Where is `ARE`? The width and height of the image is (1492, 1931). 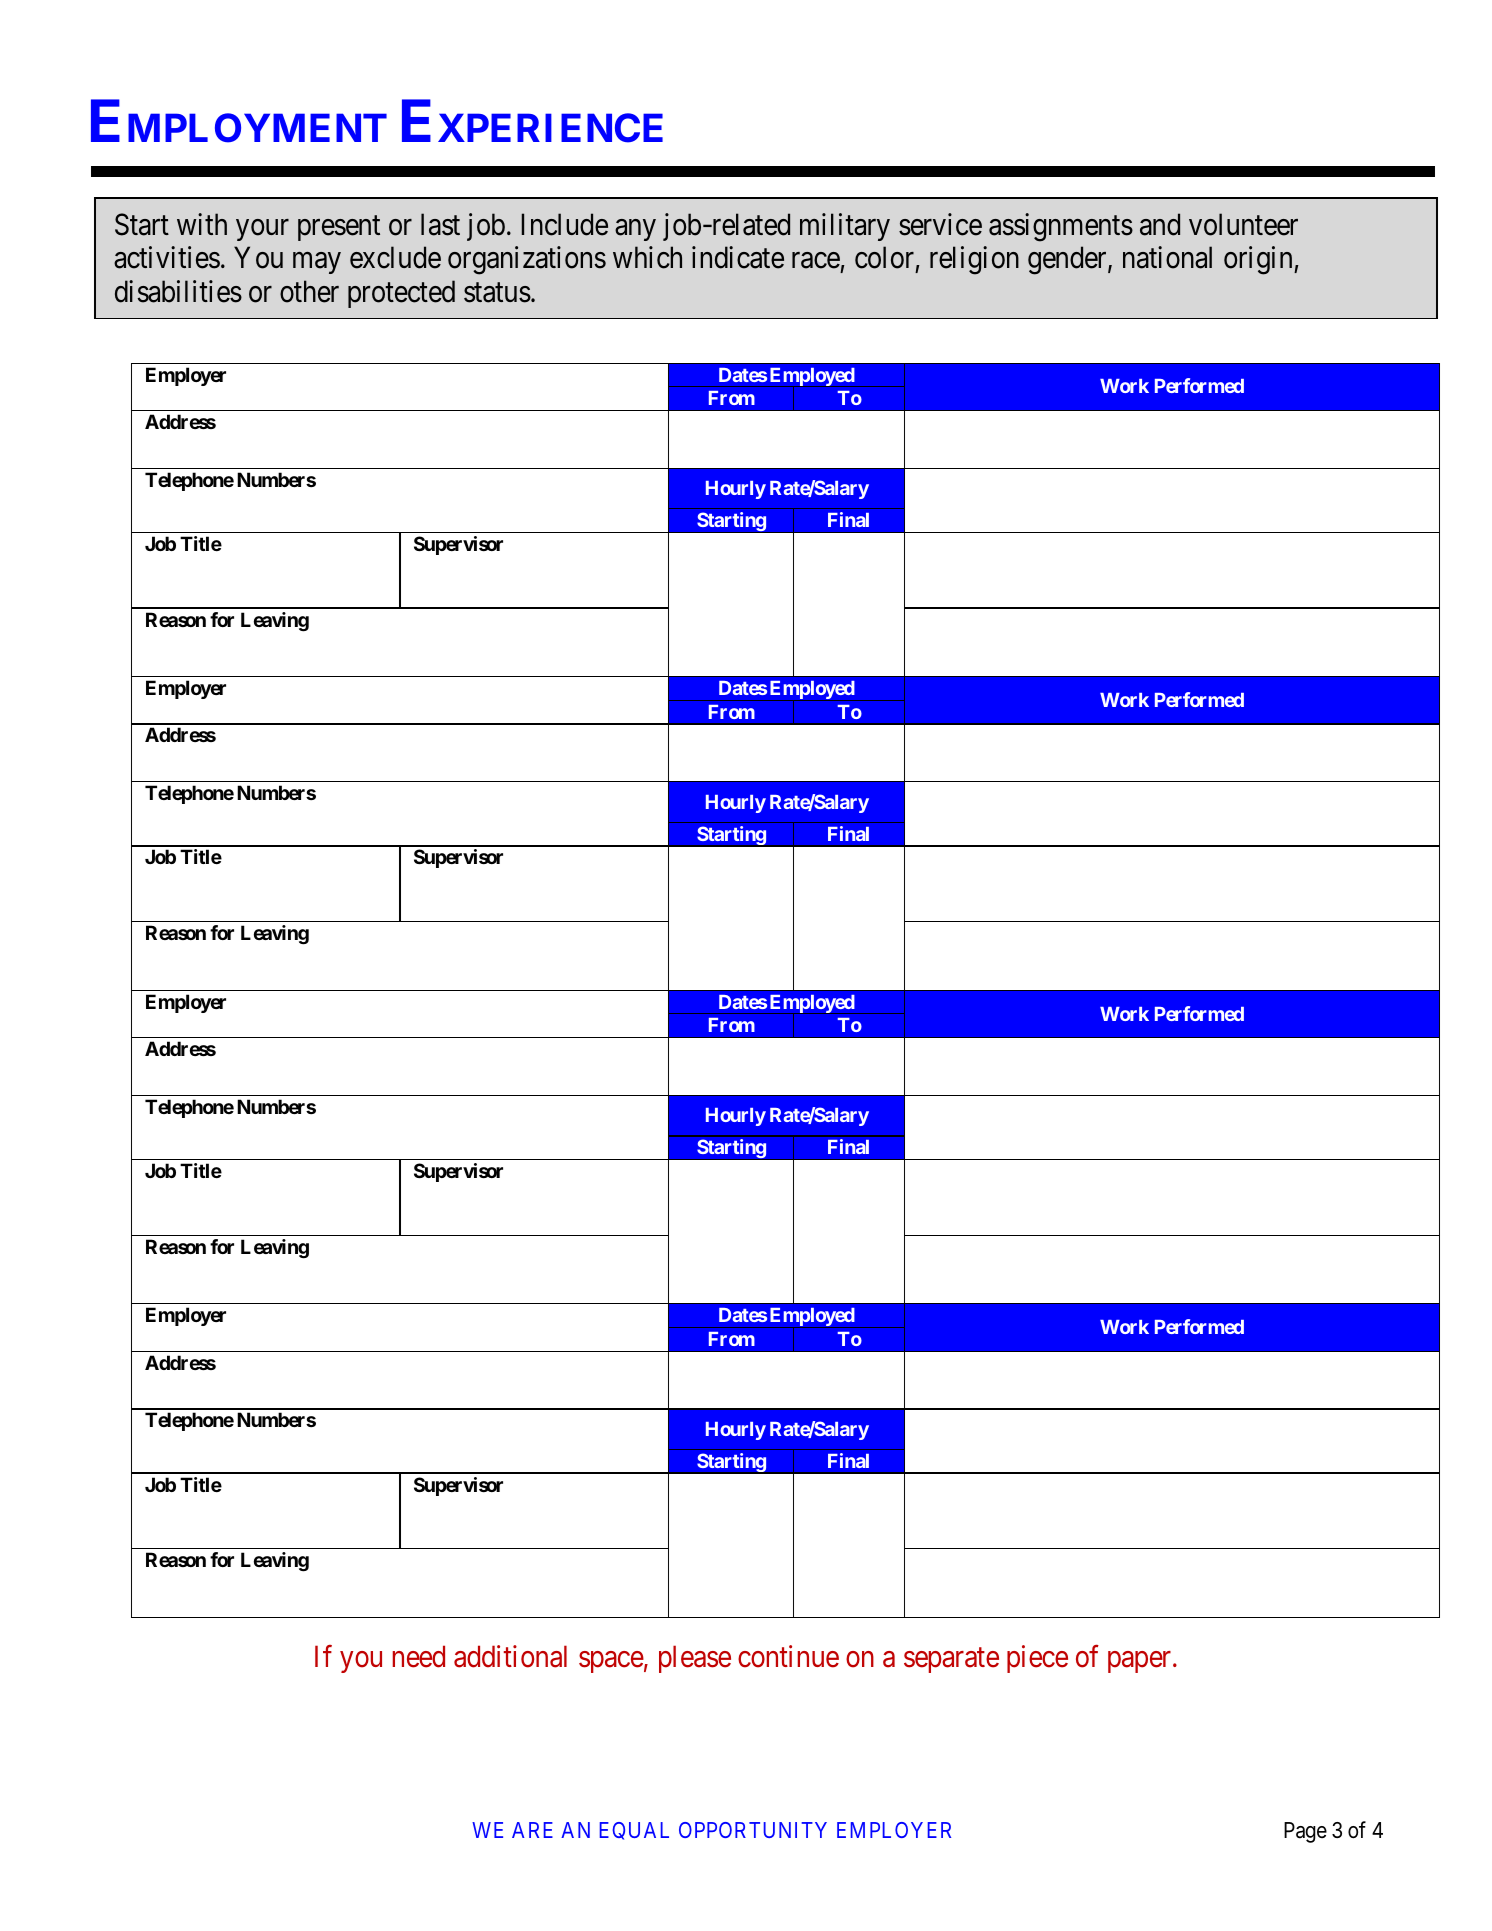 ARE is located at coordinates (532, 1830).
